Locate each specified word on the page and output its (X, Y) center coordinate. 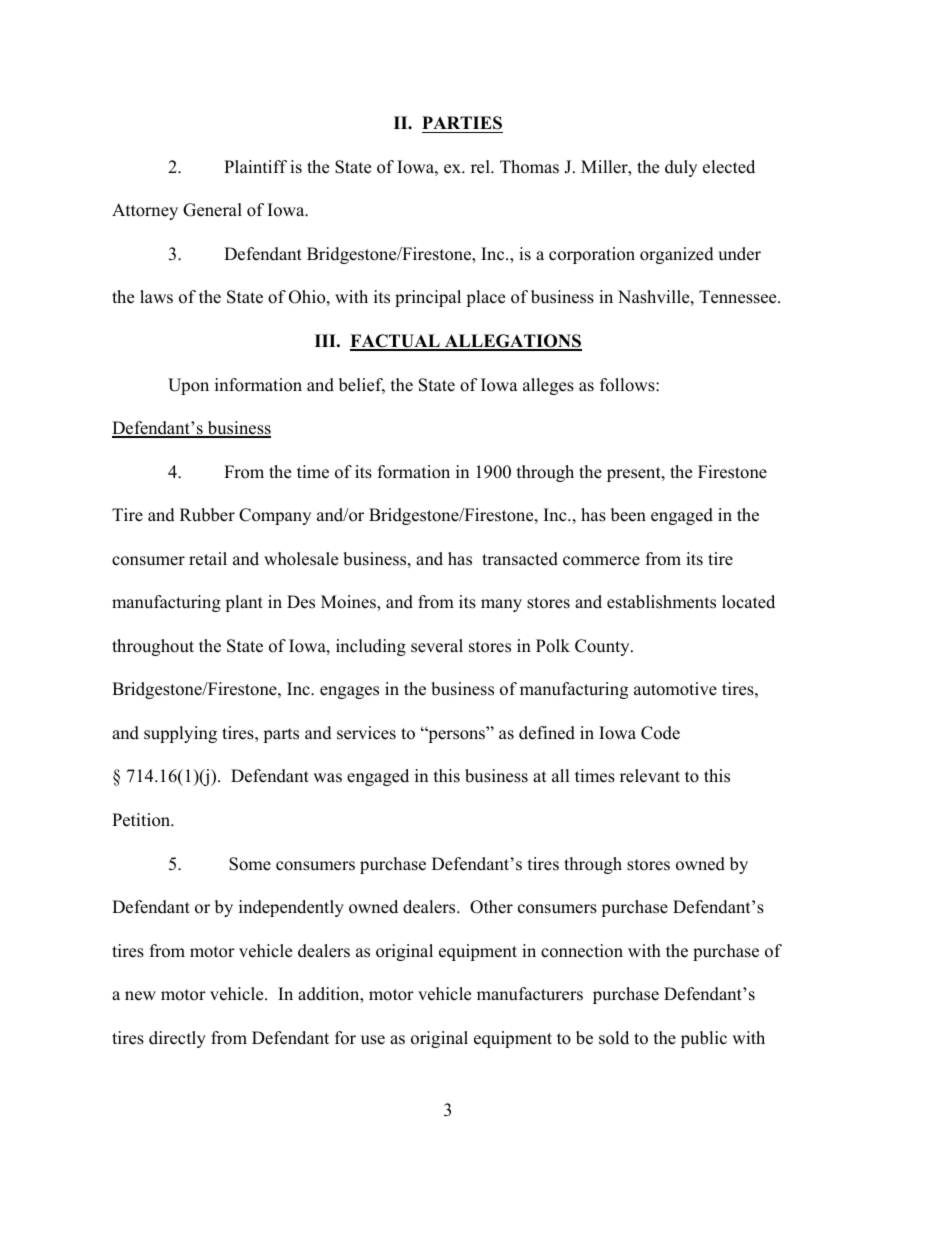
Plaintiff (255, 166)
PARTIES (462, 124)
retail (208, 559)
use (373, 1040)
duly (681, 168)
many (501, 605)
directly (177, 1039)
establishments (661, 602)
